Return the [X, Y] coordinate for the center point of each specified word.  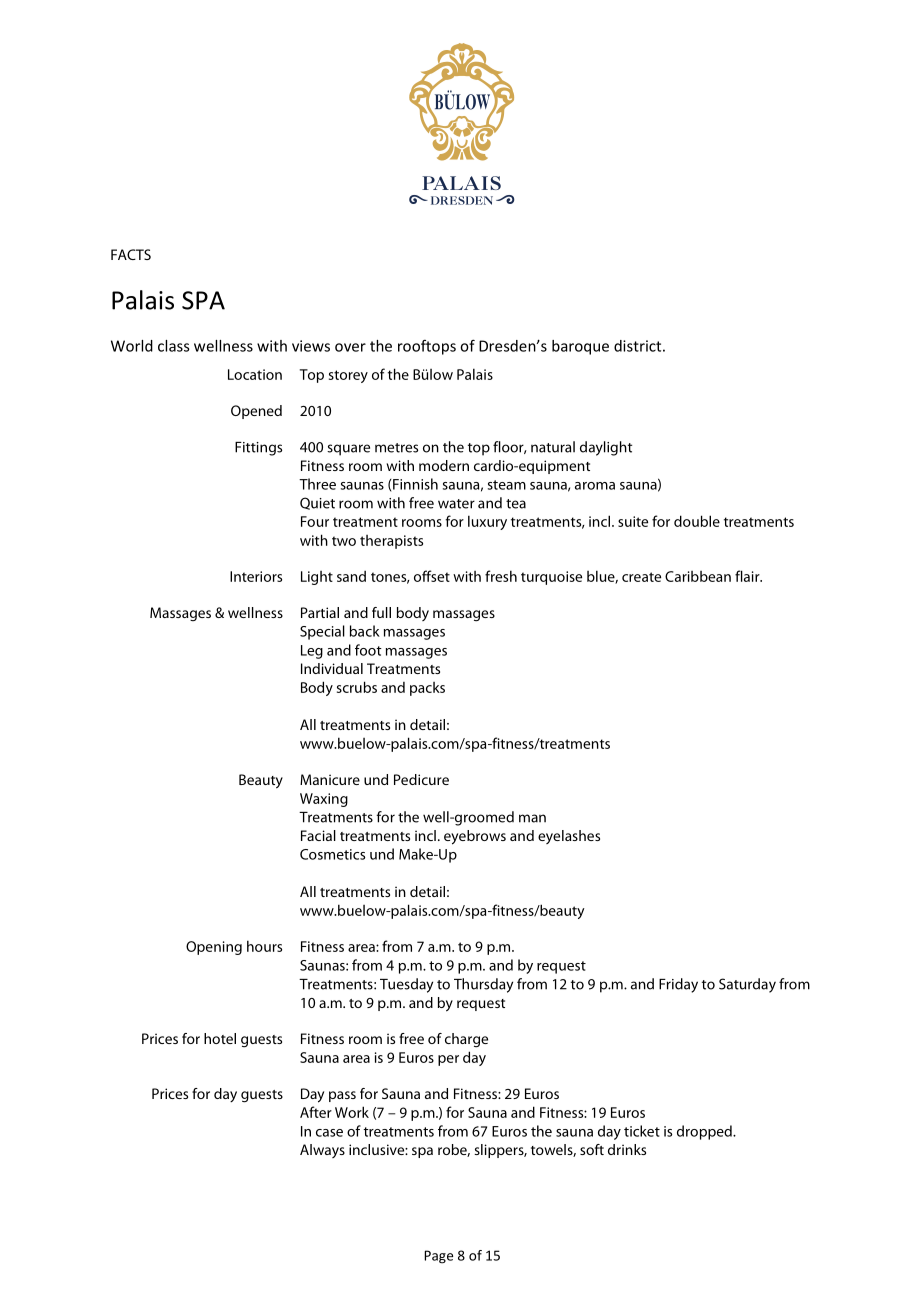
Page [438, 1257]
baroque [580, 347]
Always [322, 1151]
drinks [627, 1149]
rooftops [427, 347]
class [174, 346]
